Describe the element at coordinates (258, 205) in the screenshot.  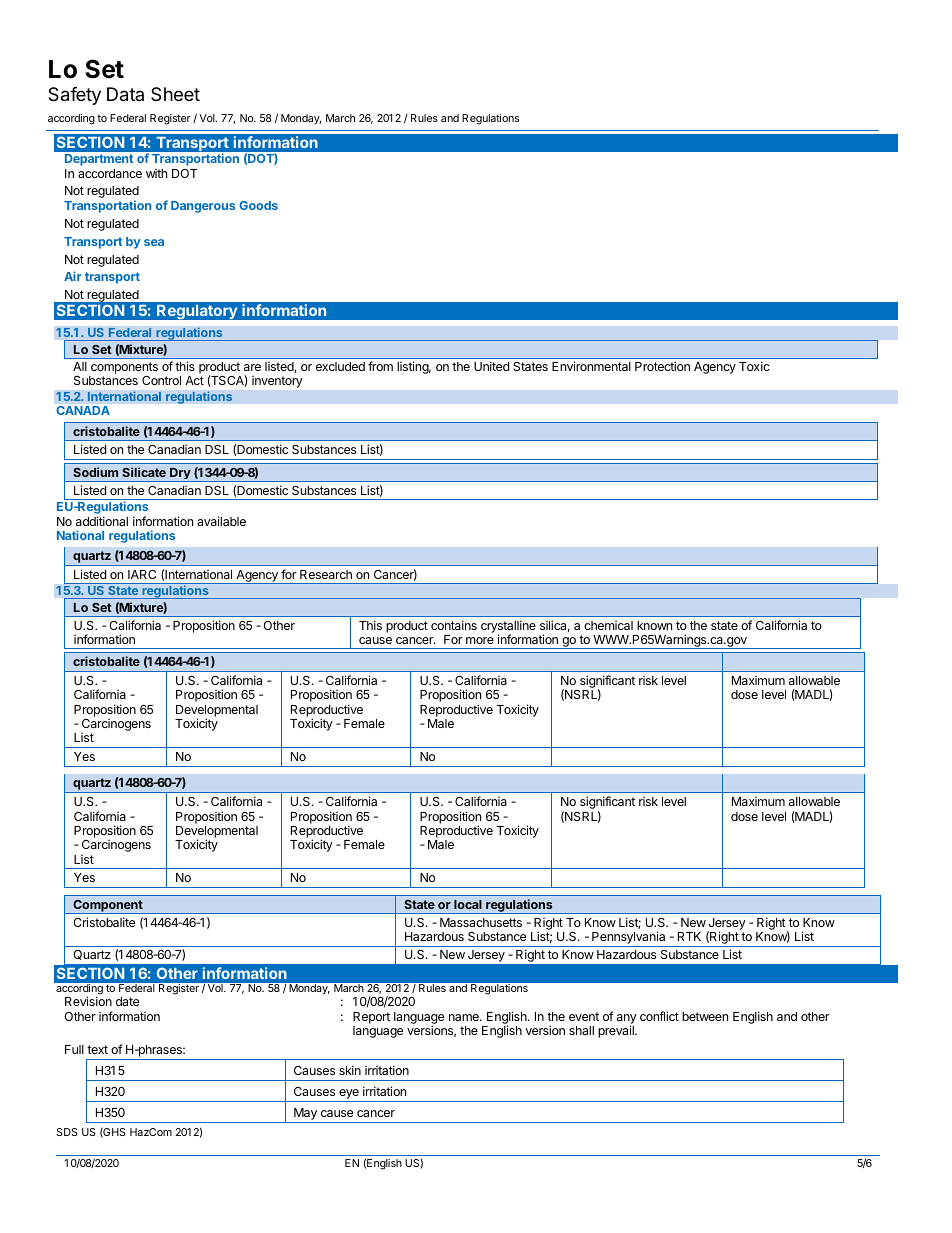
I see `Goods` at that location.
